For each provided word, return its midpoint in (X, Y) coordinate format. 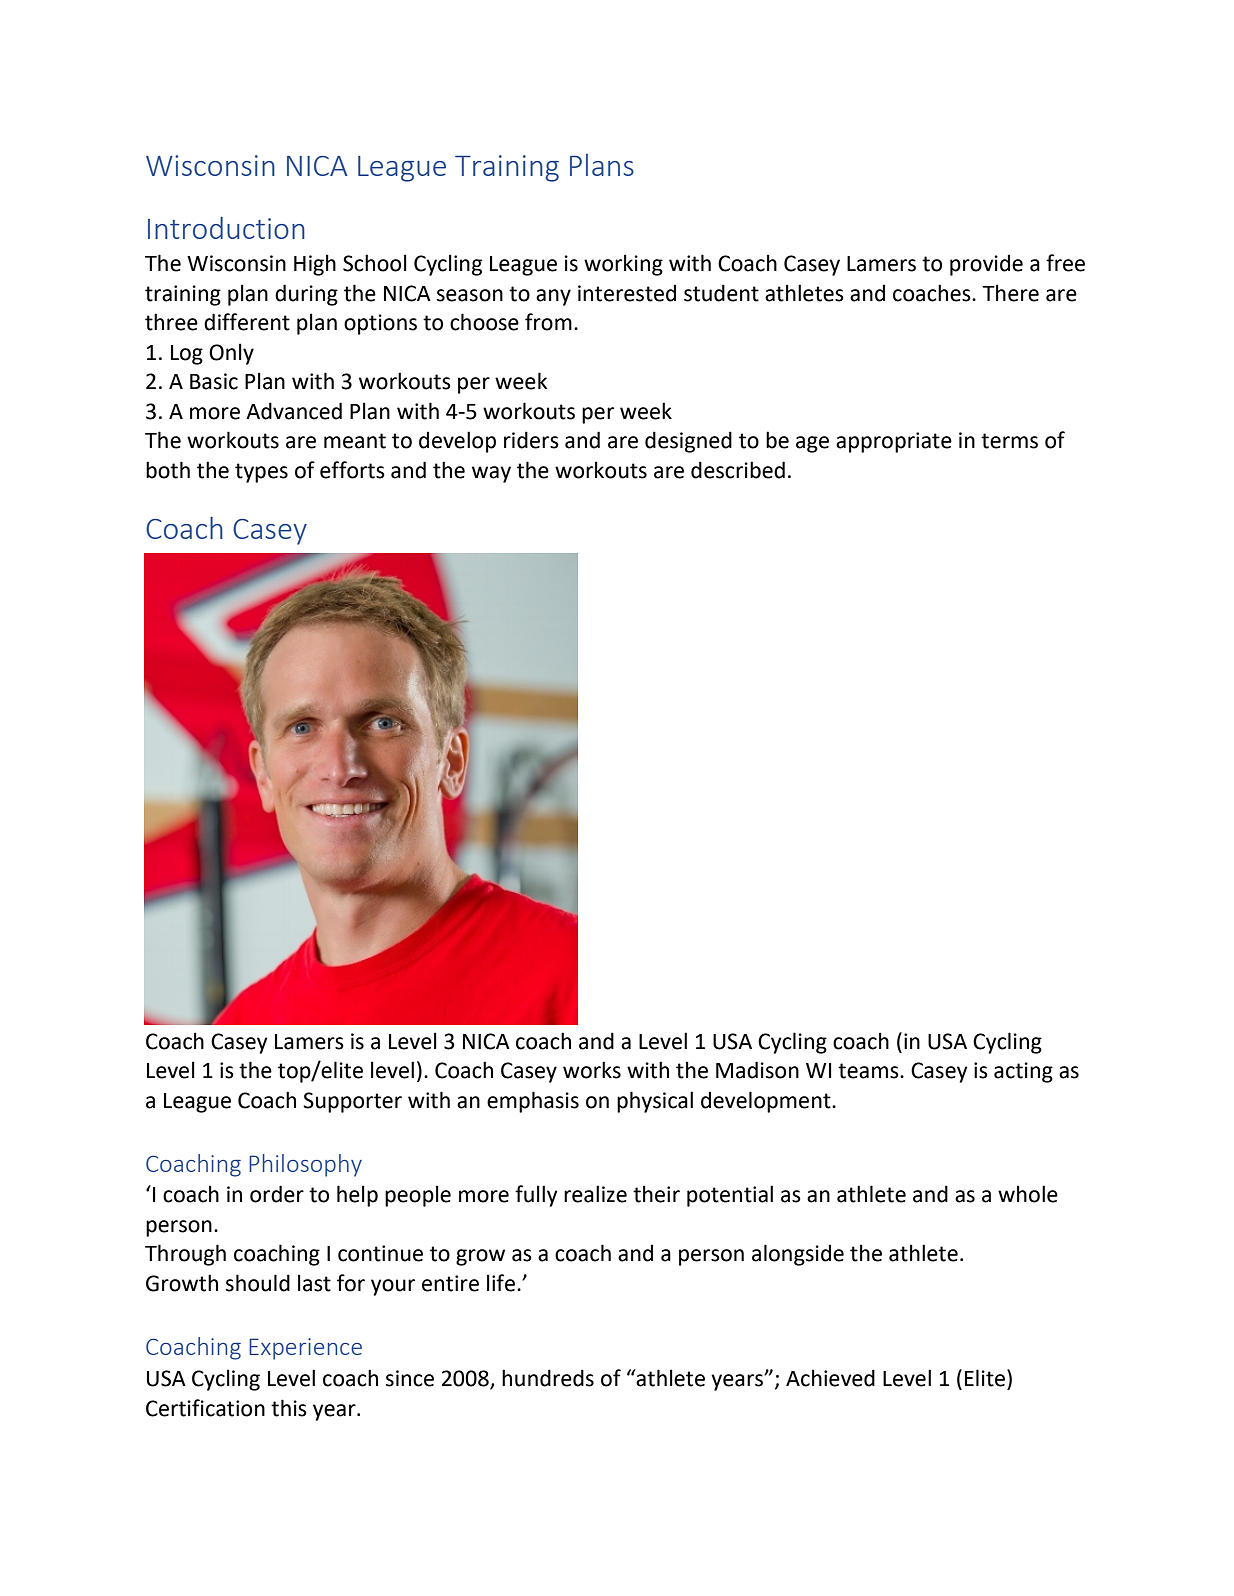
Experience (305, 1349)
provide (986, 265)
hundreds (548, 1378)
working (623, 265)
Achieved (830, 1378)
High (315, 265)
